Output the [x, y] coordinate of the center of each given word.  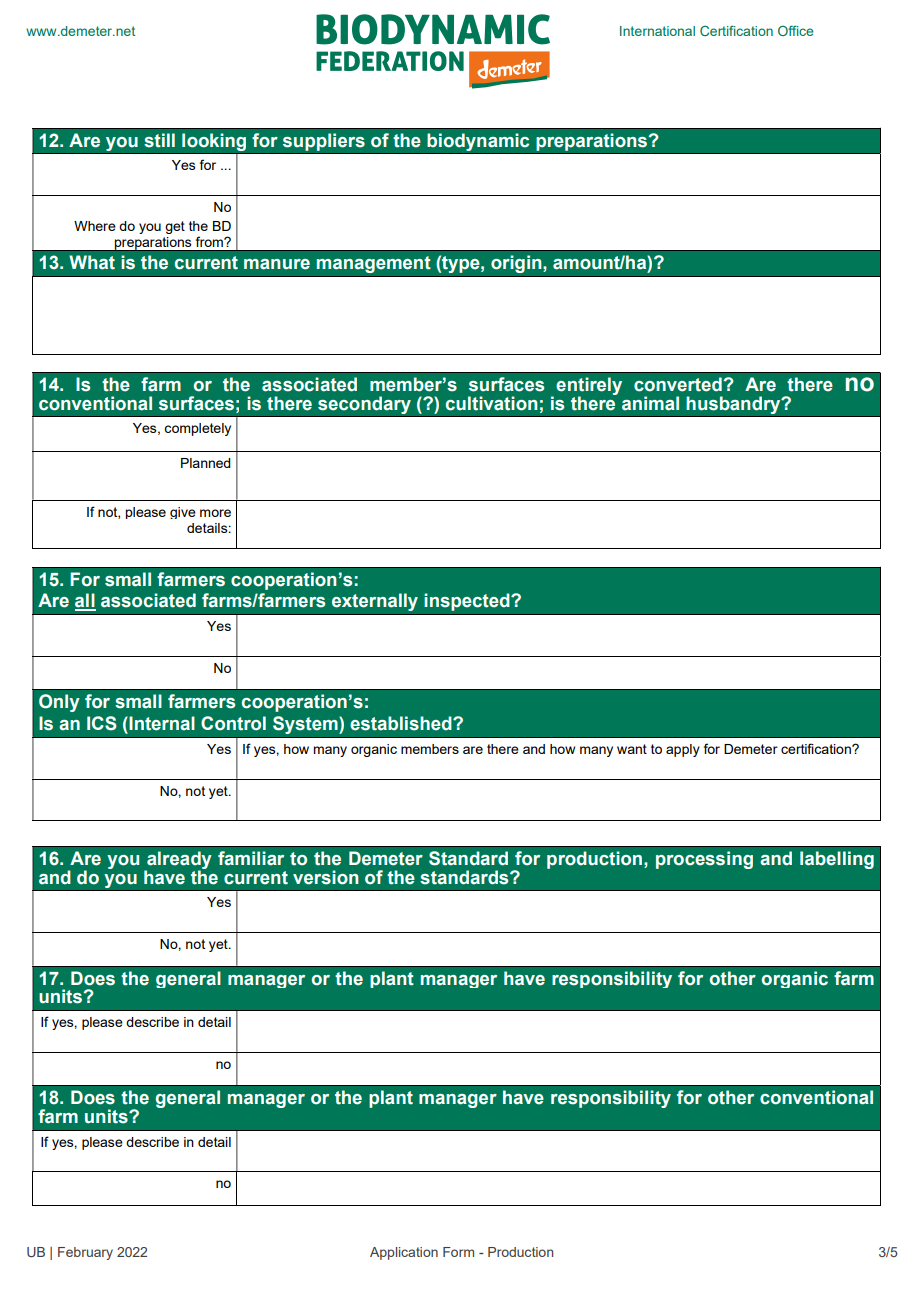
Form [458, 1252]
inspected [468, 602]
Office [796, 30]
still [159, 140]
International [657, 31]
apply [683, 750]
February [85, 1253]
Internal [161, 723]
